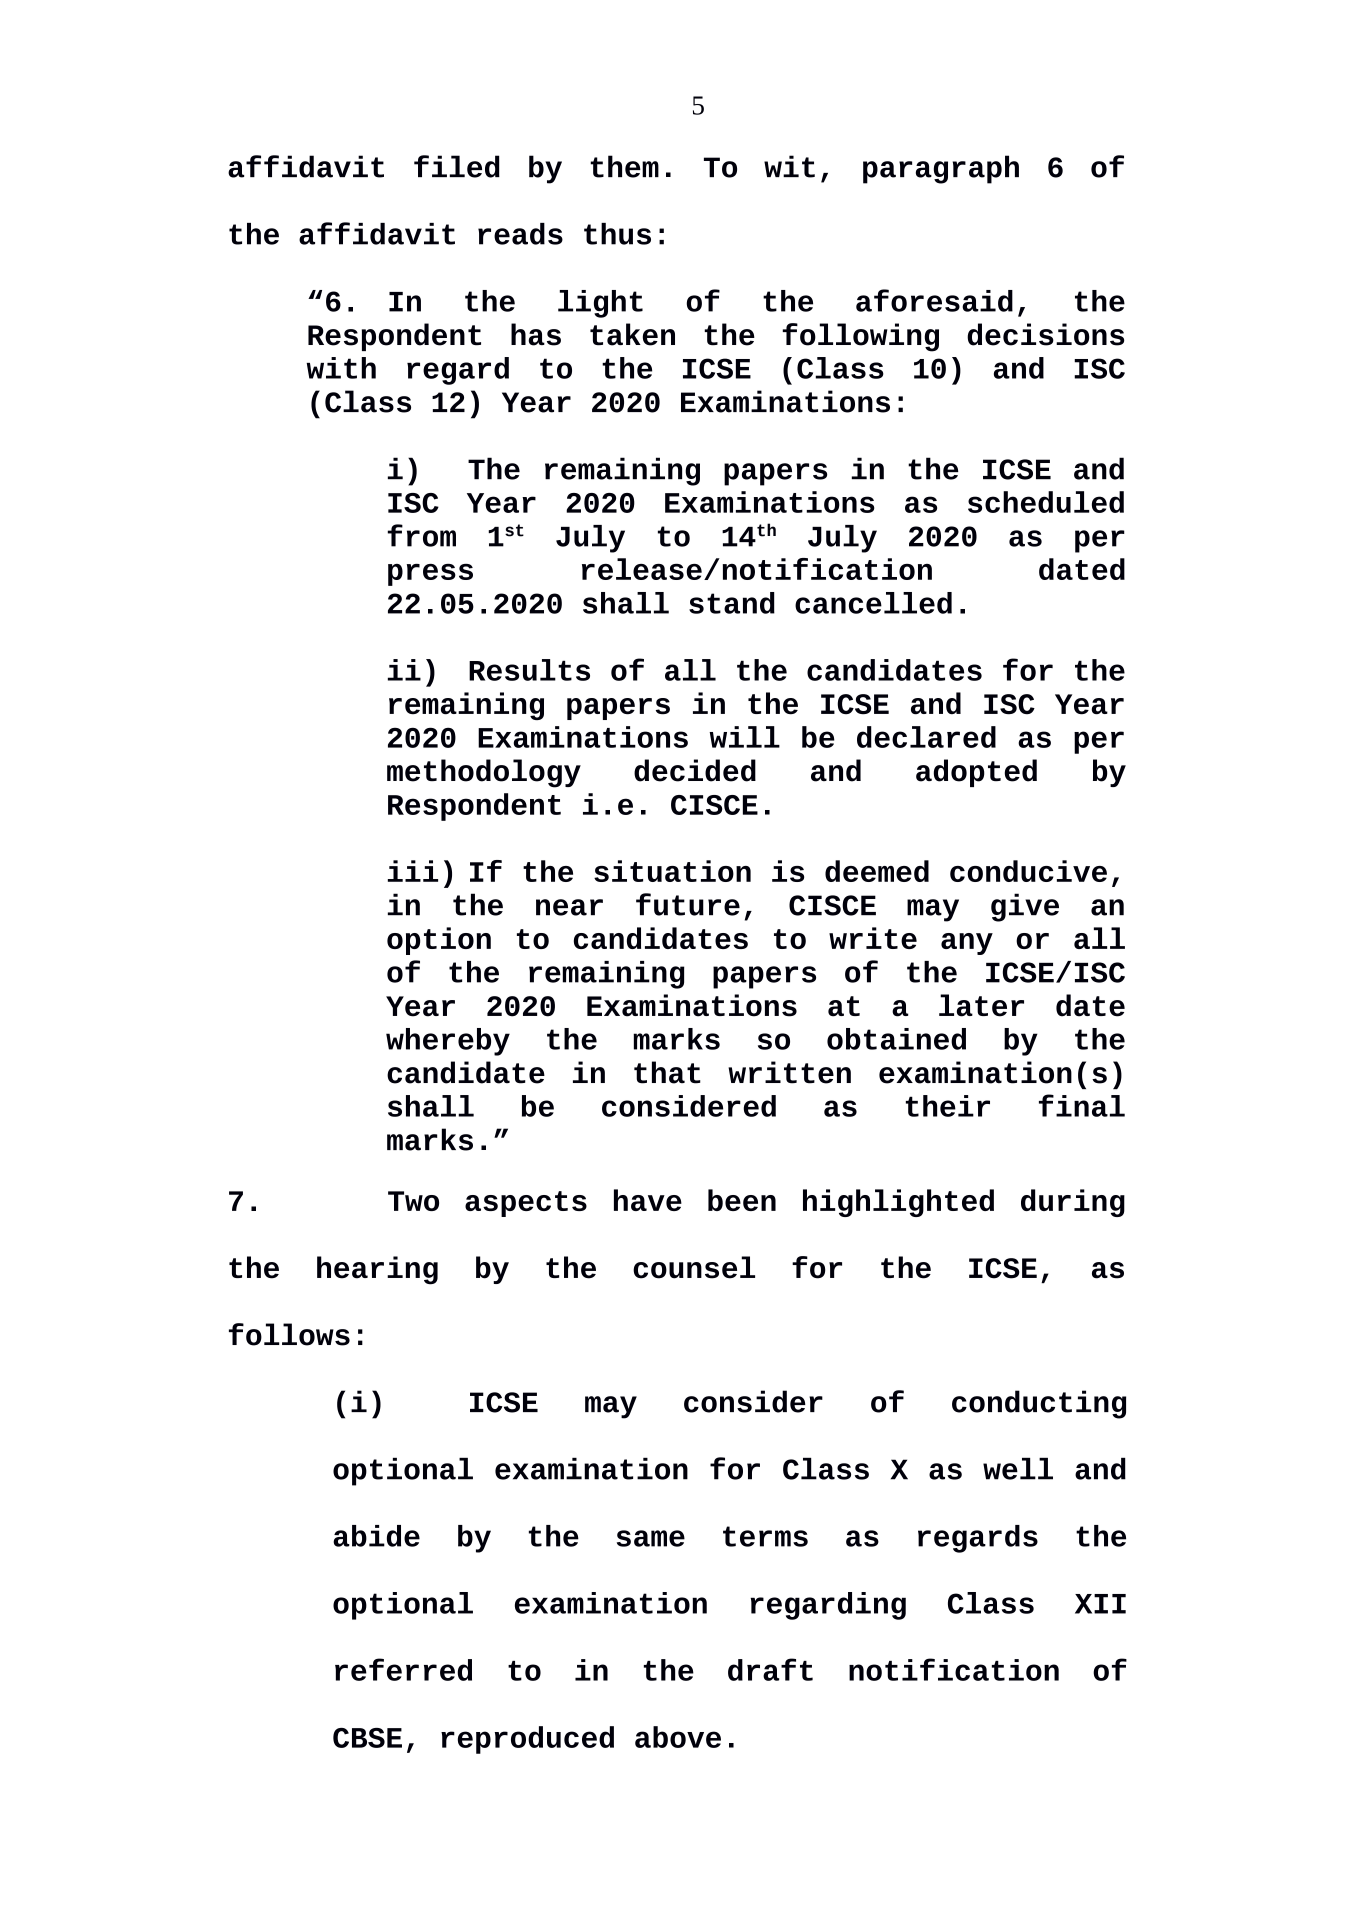 The height and width of the screenshot is (1915, 1353). What do you see at coordinates (1046, 502) in the screenshot?
I see `scheduled` at bounding box center [1046, 502].
